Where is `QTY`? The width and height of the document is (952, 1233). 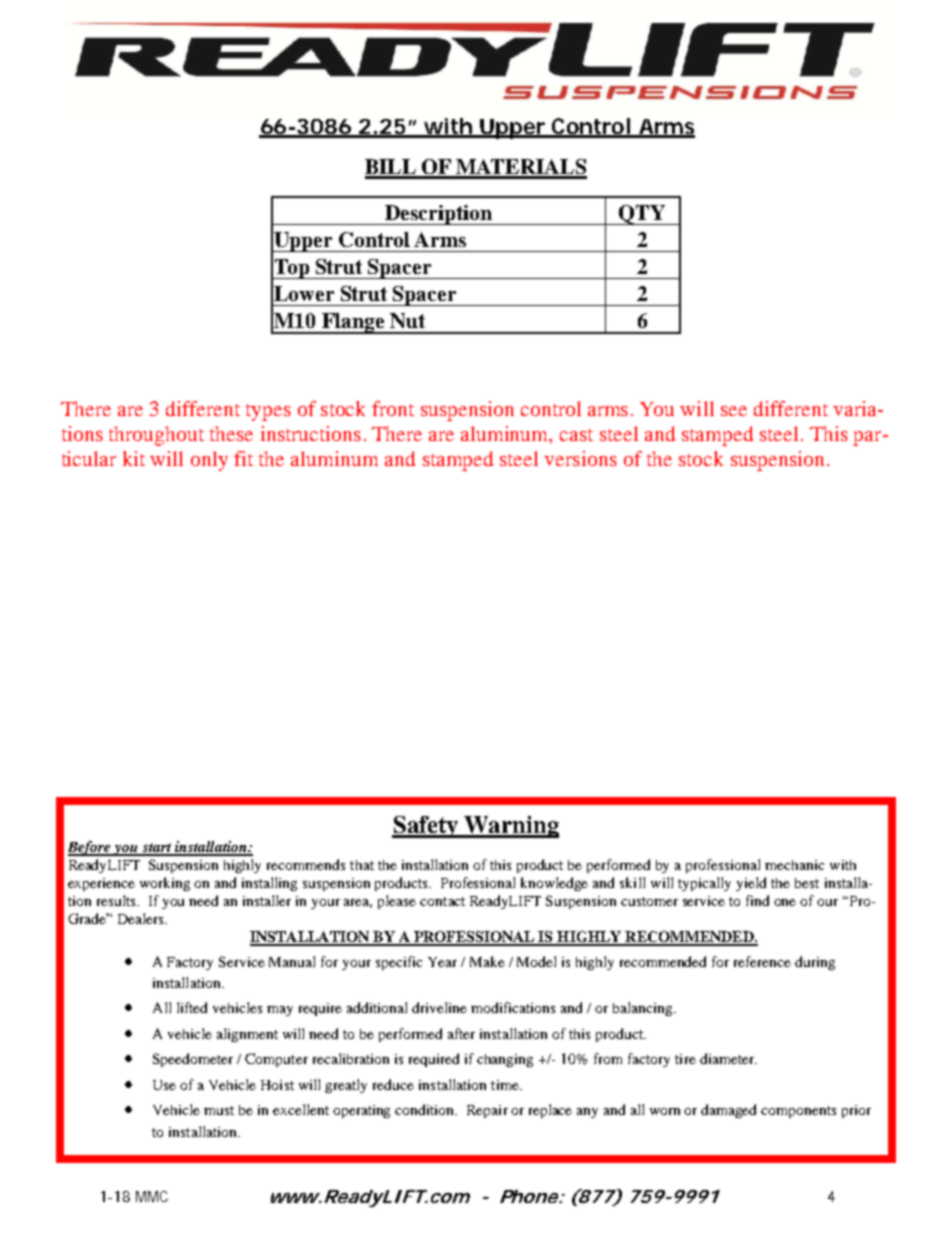 QTY is located at coordinates (642, 215).
